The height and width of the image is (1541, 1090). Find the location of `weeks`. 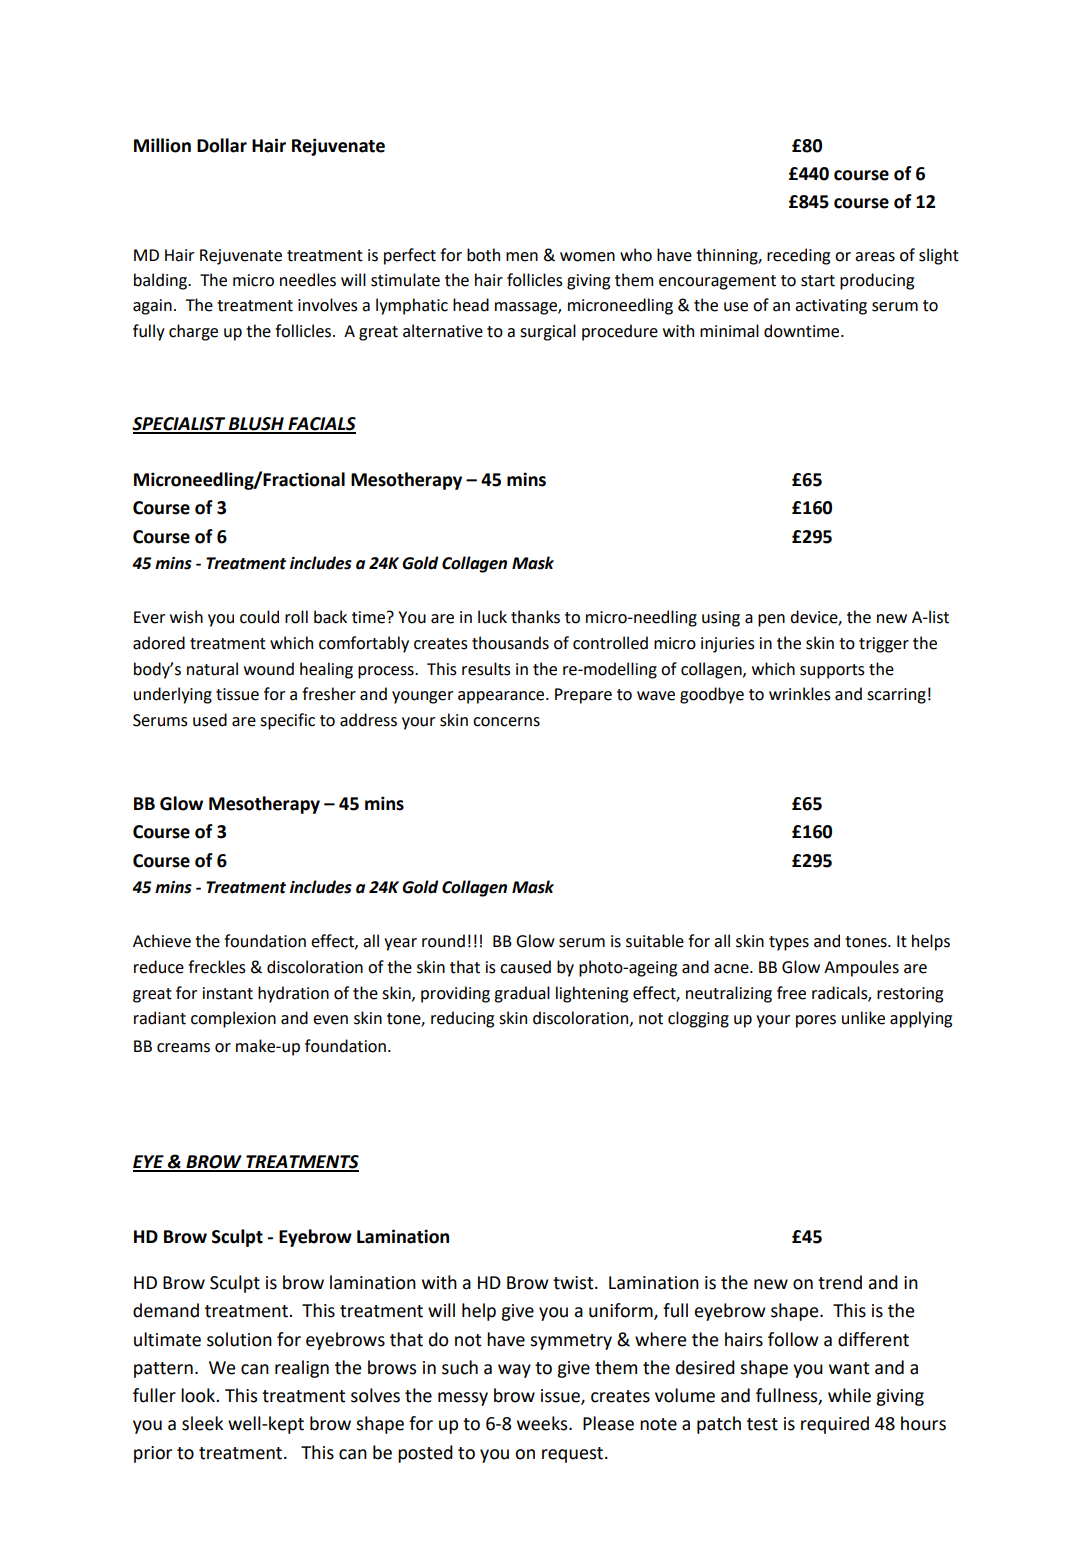

weeks is located at coordinates (543, 1423).
